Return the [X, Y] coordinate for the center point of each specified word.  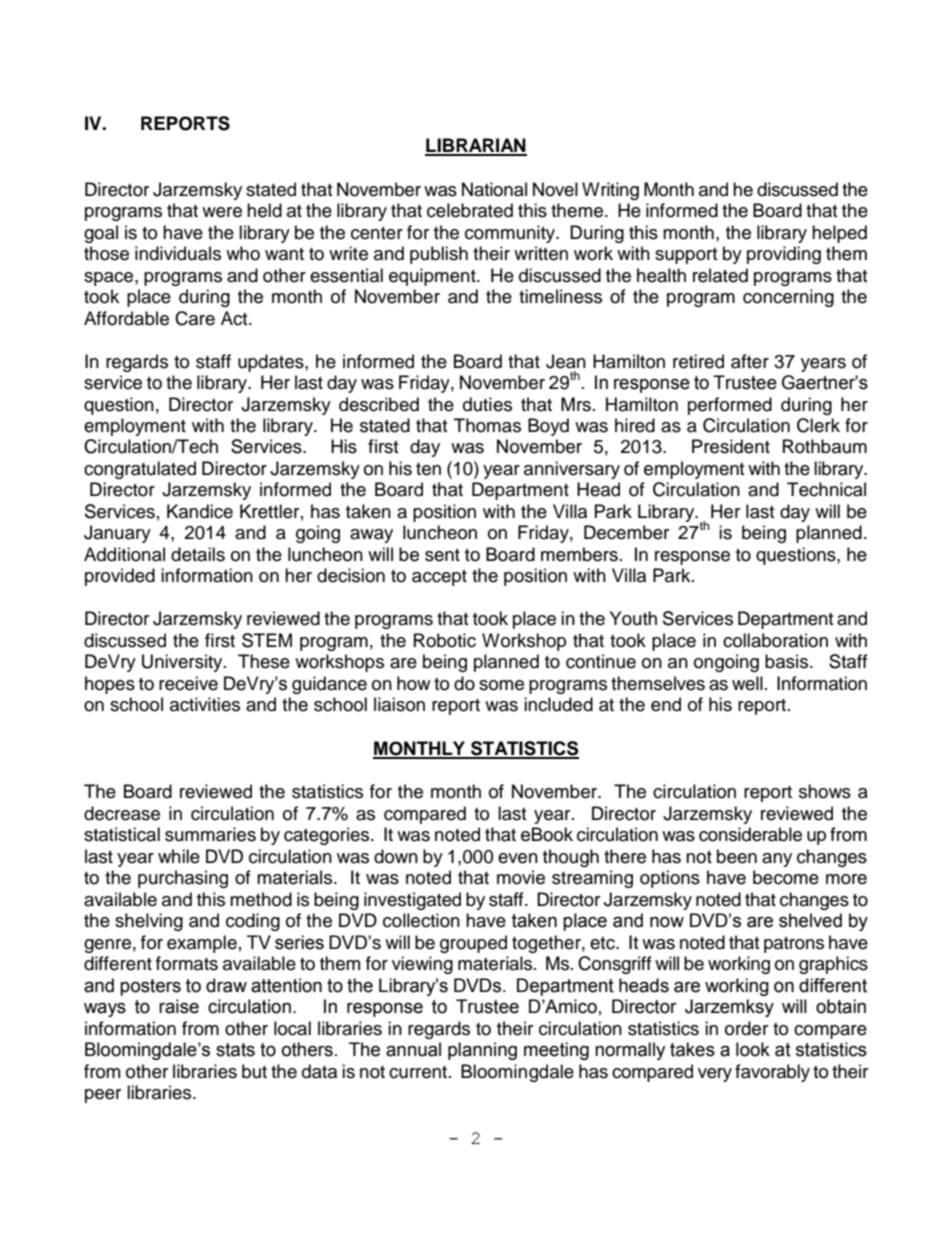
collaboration [775, 640]
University [183, 663]
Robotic [445, 640]
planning [482, 1051]
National [494, 189]
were [222, 212]
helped [839, 234]
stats [235, 1050]
